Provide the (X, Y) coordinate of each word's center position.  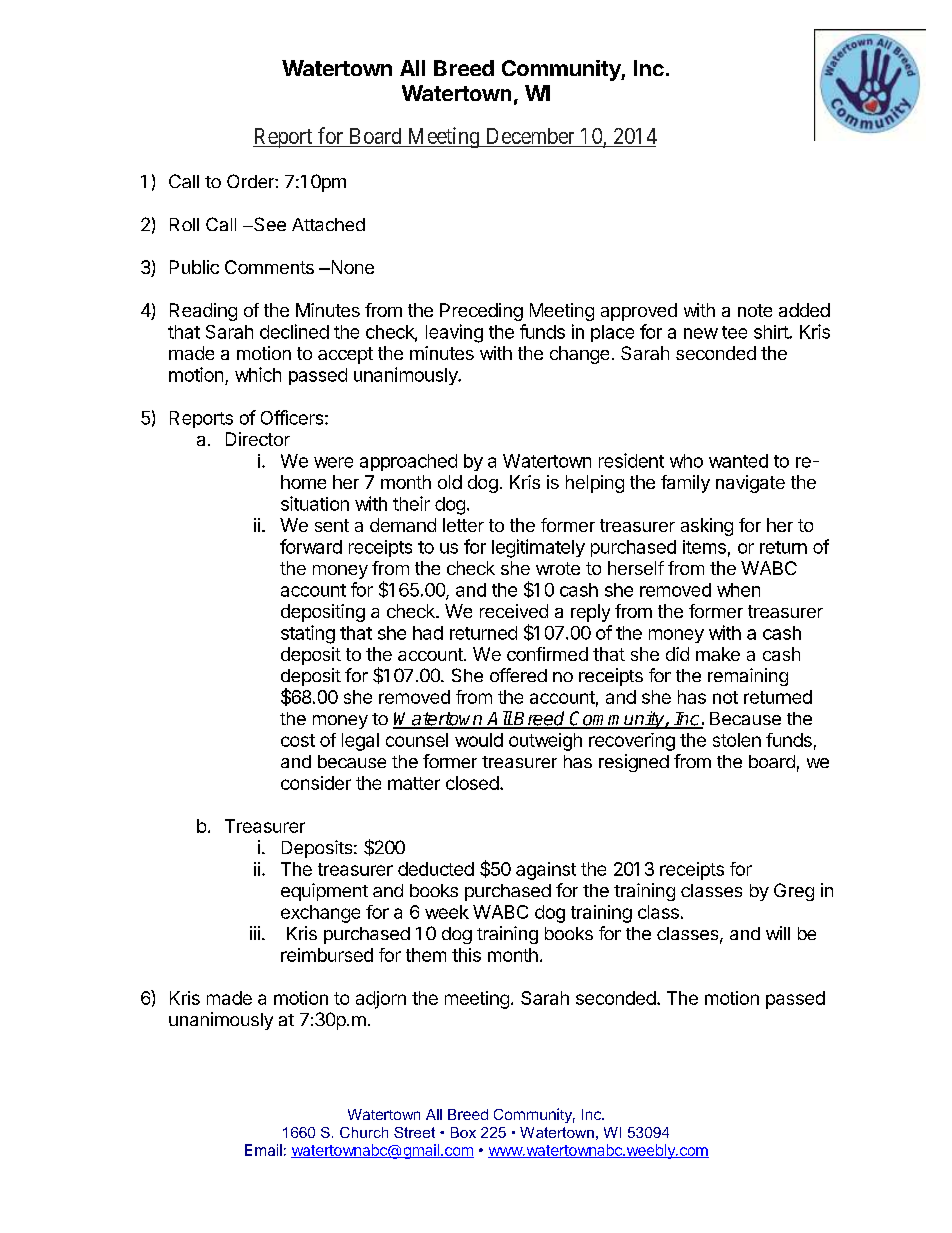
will (778, 933)
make (718, 654)
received (514, 611)
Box (463, 1132)
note (755, 310)
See (269, 224)
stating (308, 634)
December (530, 136)
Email (263, 1150)
